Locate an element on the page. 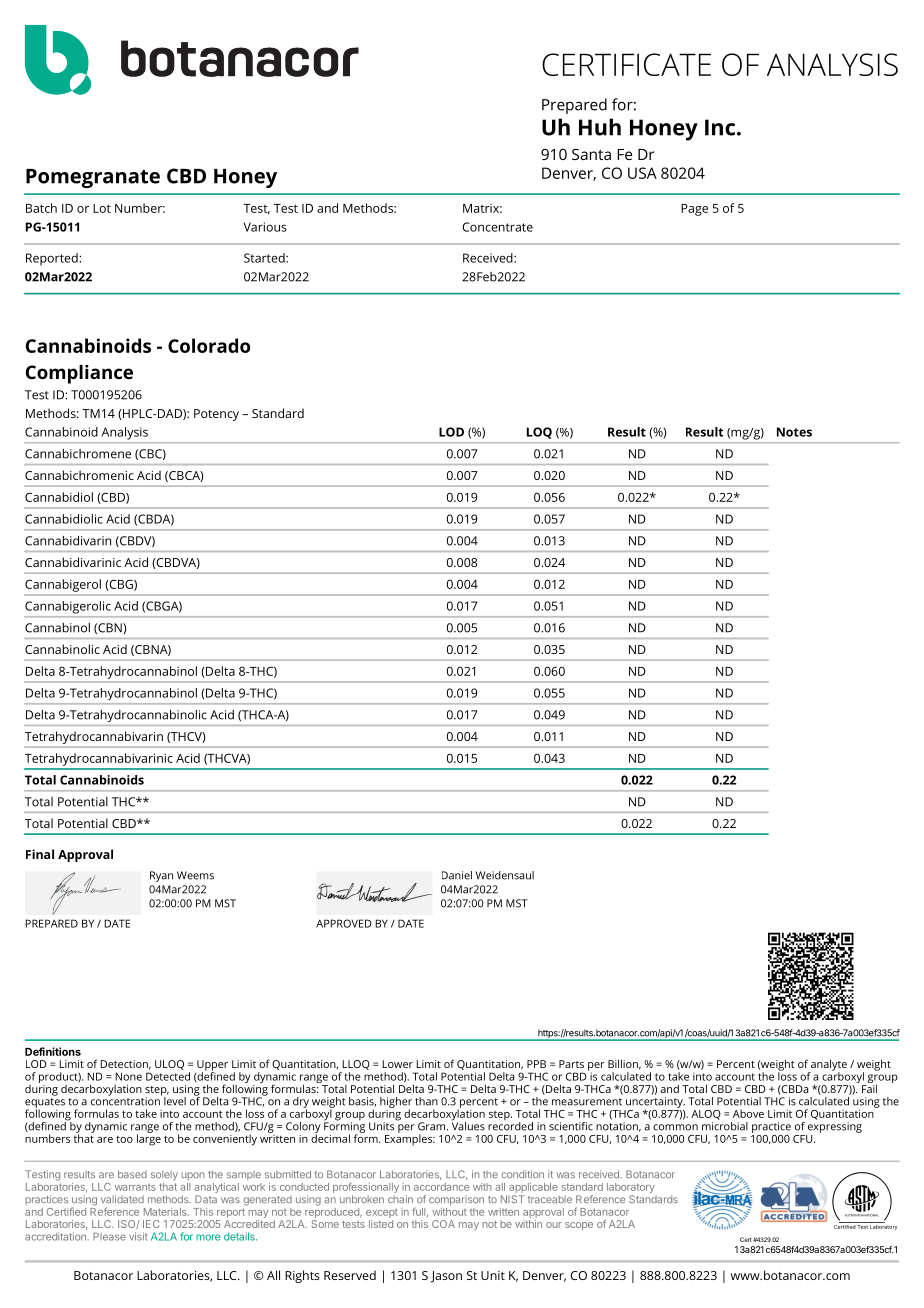 Image resolution: width=924 pixels, height=1308 pixels. None is located at coordinates (129, 1076).
